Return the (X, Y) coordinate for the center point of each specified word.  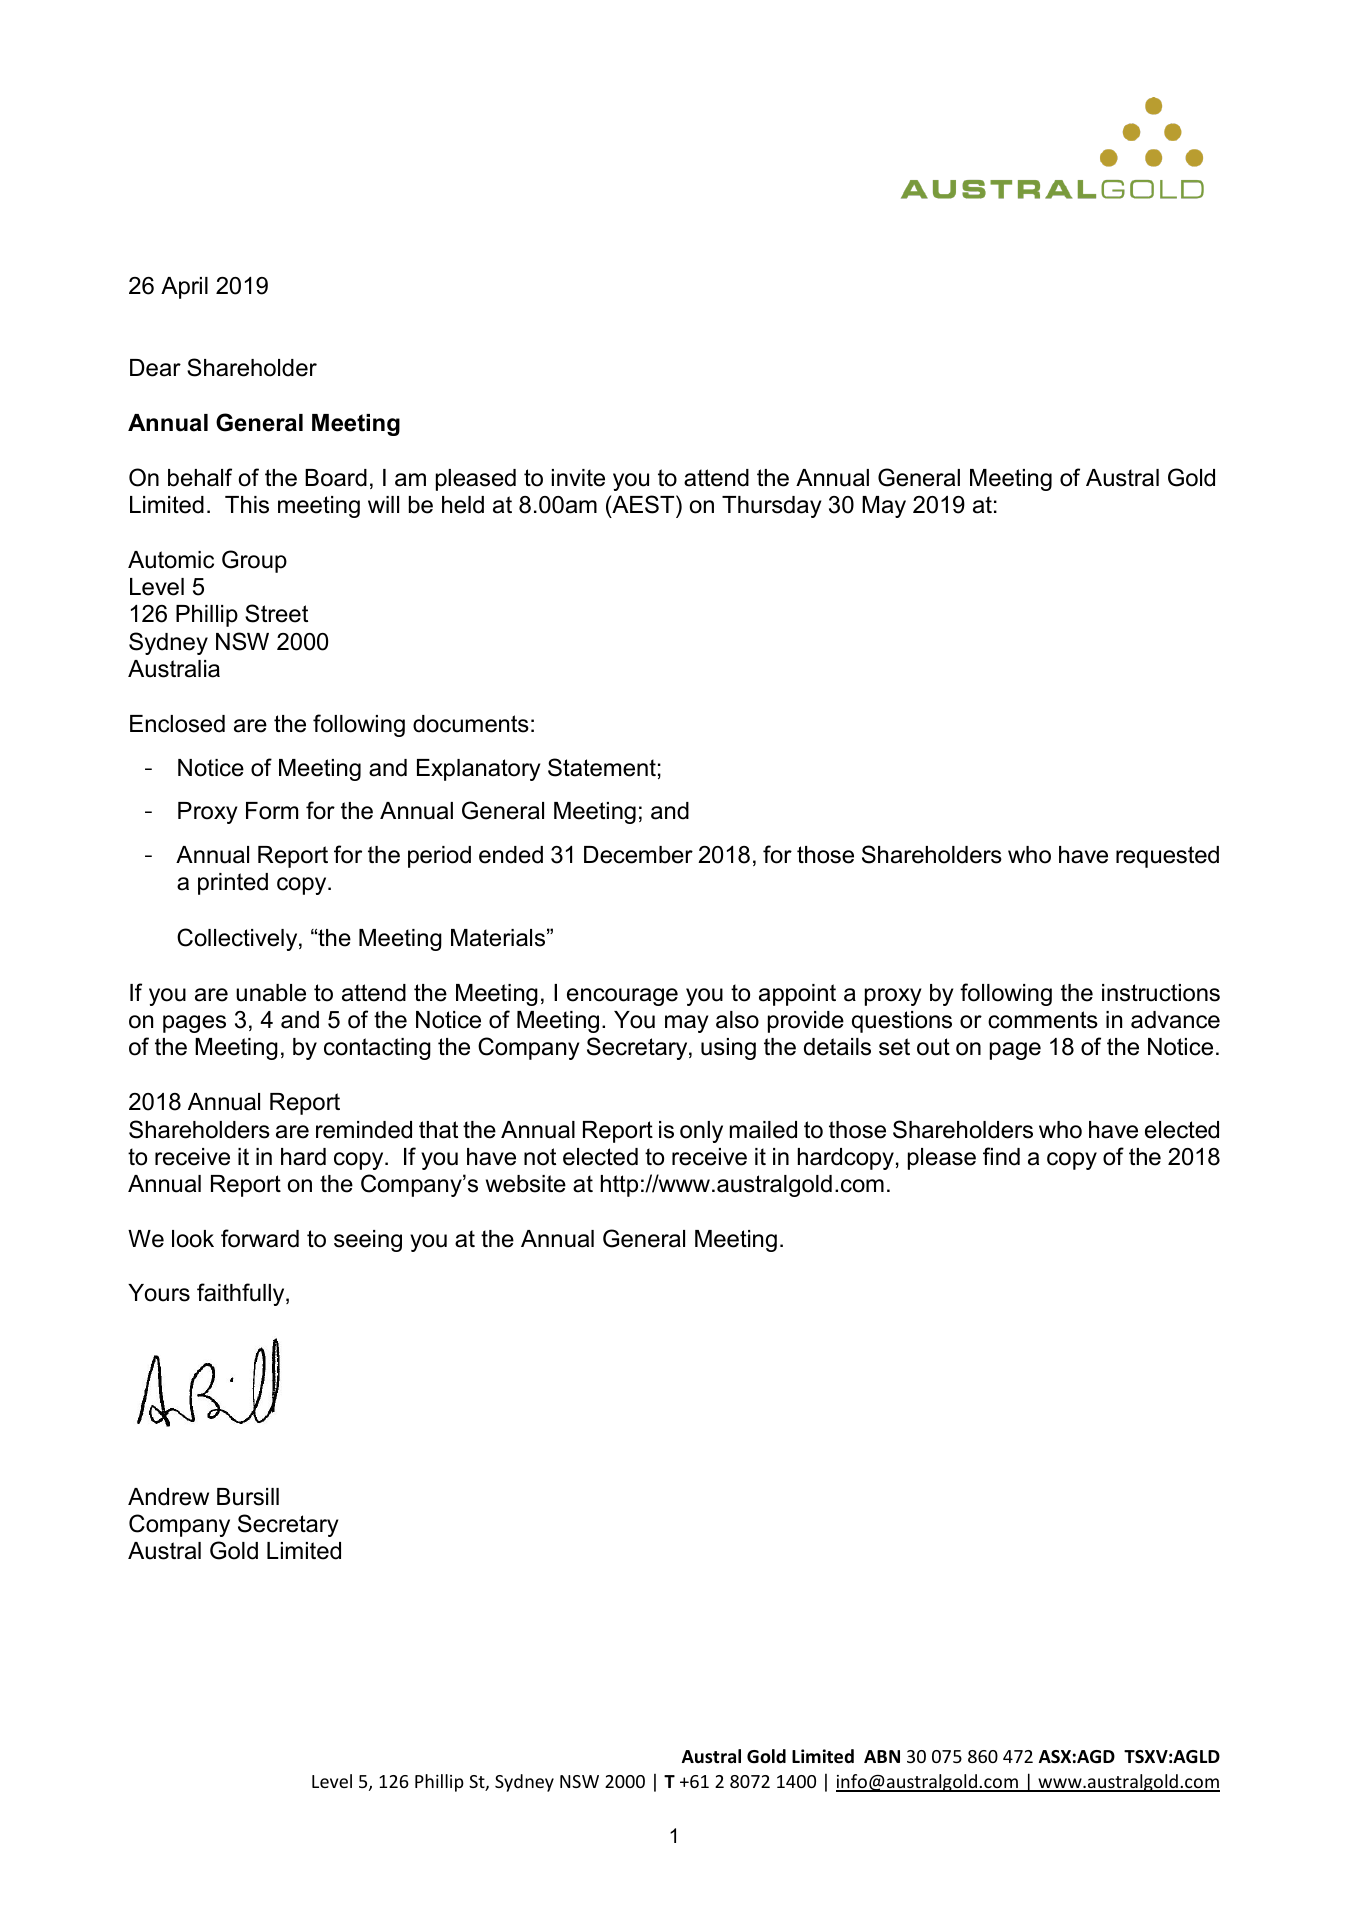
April (184, 288)
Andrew (168, 1497)
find (1001, 1156)
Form (272, 811)
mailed (763, 1130)
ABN (882, 1756)
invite (578, 478)
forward (260, 1238)
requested (1167, 857)
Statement (602, 767)
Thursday (771, 507)
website (526, 1184)
